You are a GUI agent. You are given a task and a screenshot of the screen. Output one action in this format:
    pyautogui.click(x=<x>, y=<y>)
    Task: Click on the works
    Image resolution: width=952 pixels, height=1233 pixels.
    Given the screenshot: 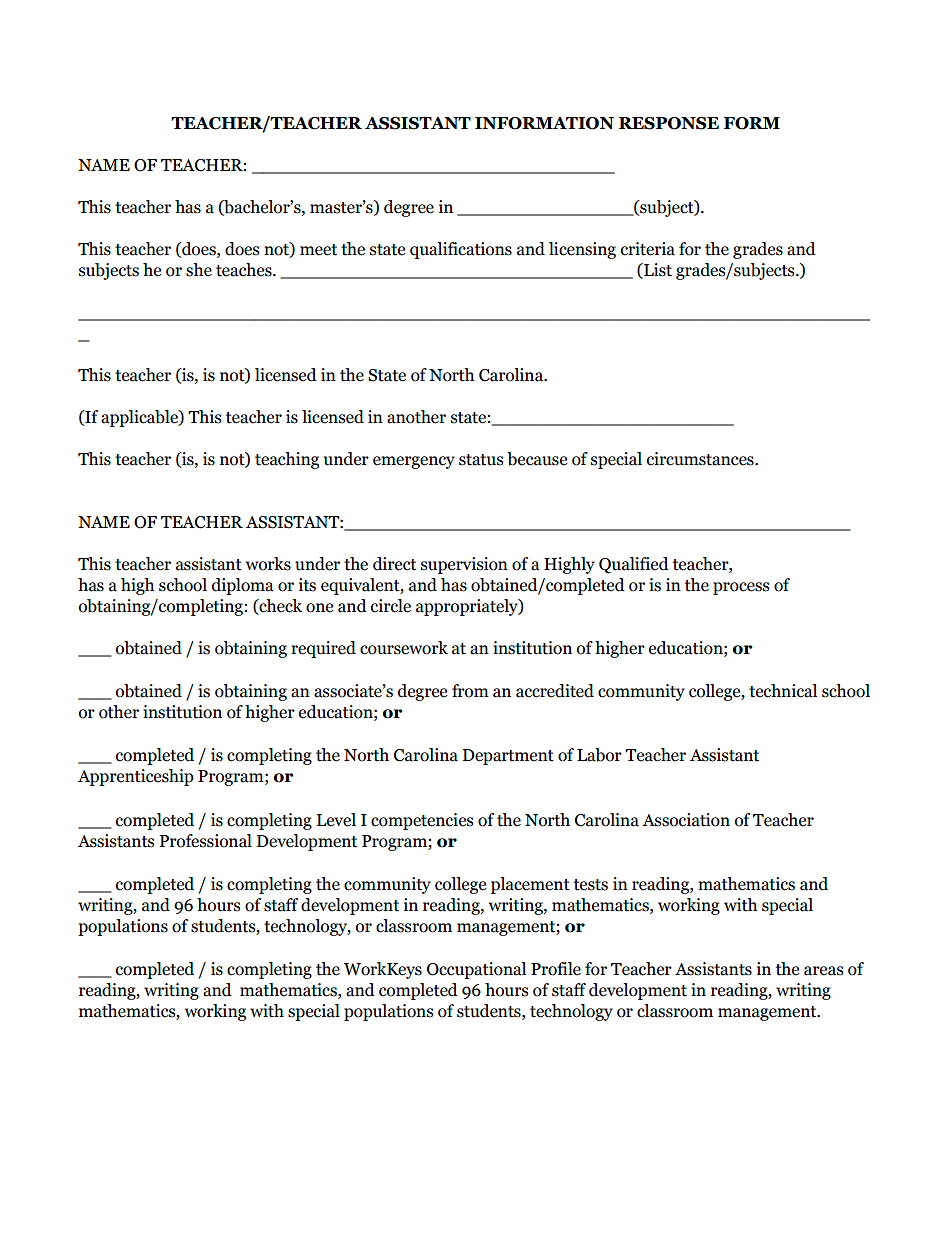 What is the action you would take?
    pyautogui.click(x=268, y=564)
